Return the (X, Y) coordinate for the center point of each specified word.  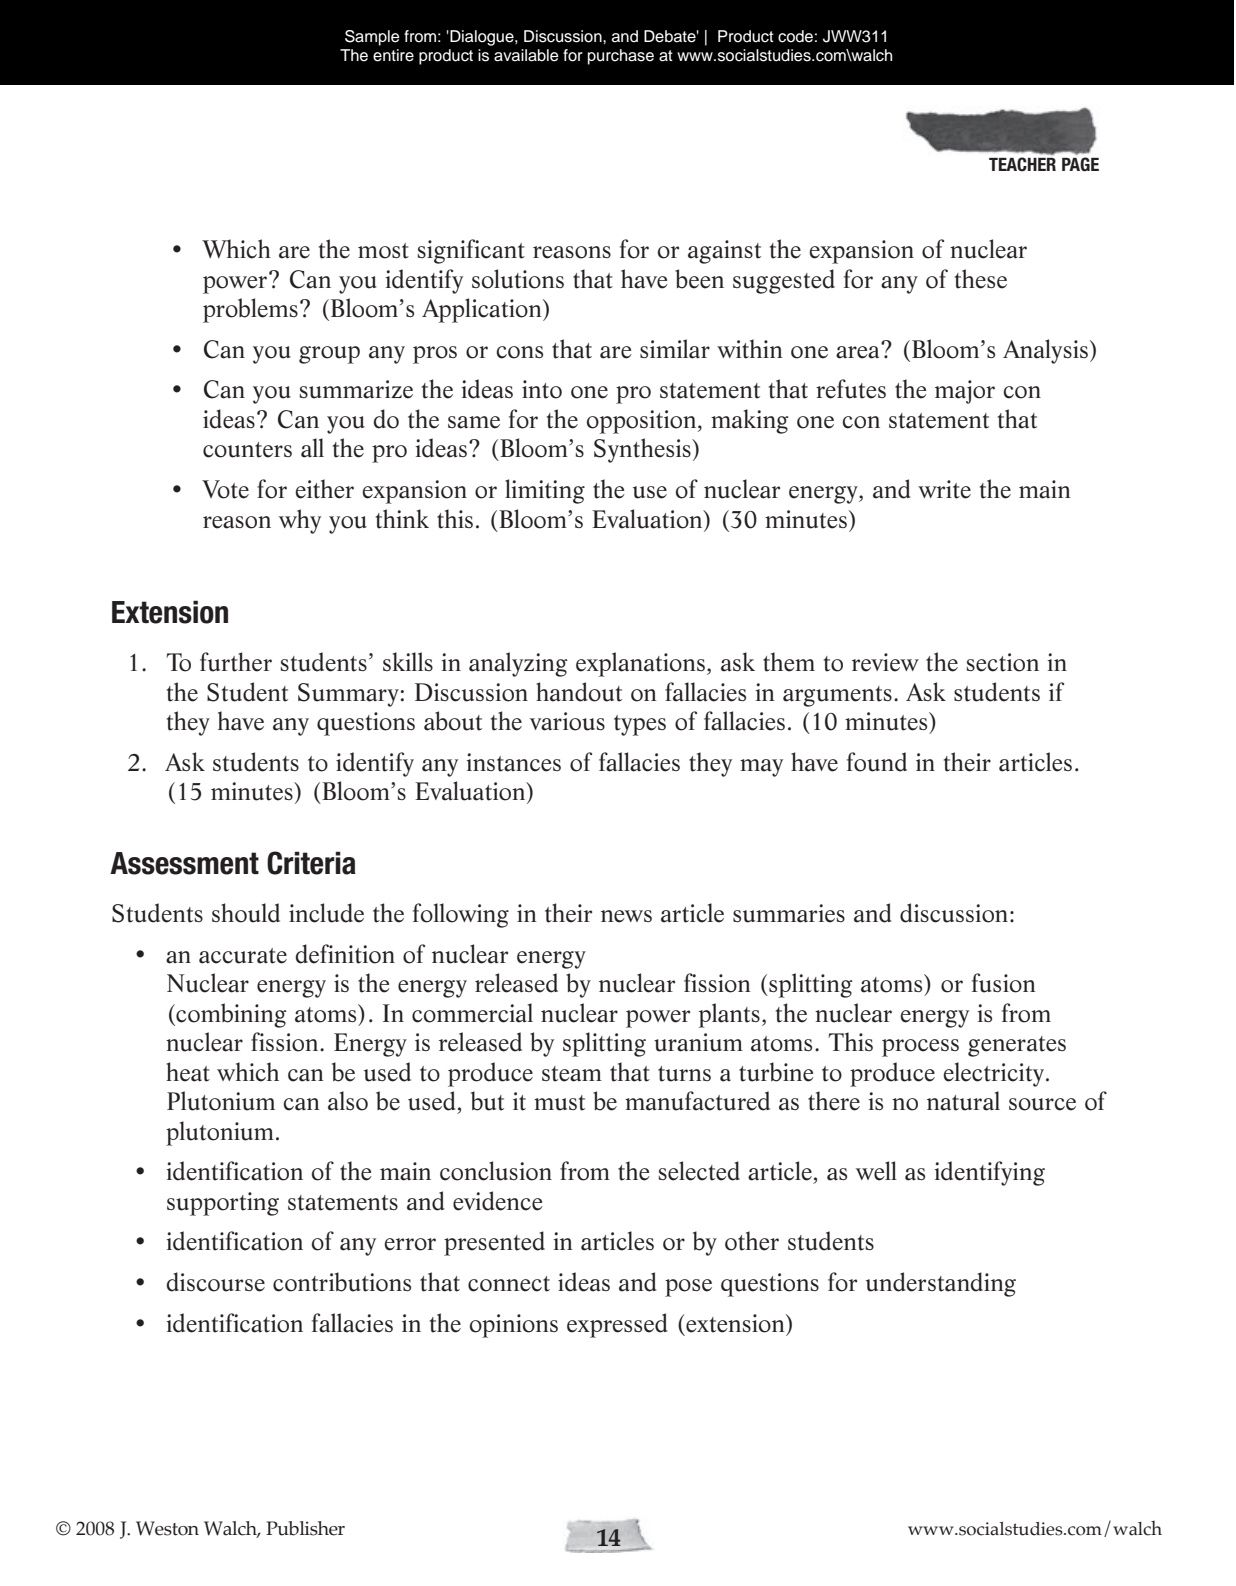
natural (963, 1101)
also (348, 1101)
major (965, 392)
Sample (372, 38)
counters (247, 450)
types (640, 725)
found (877, 762)
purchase (621, 57)
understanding (941, 1284)
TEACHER (1022, 164)
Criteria (311, 863)
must (559, 1103)
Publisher (305, 1528)
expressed (617, 1325)
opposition (643, 422)
